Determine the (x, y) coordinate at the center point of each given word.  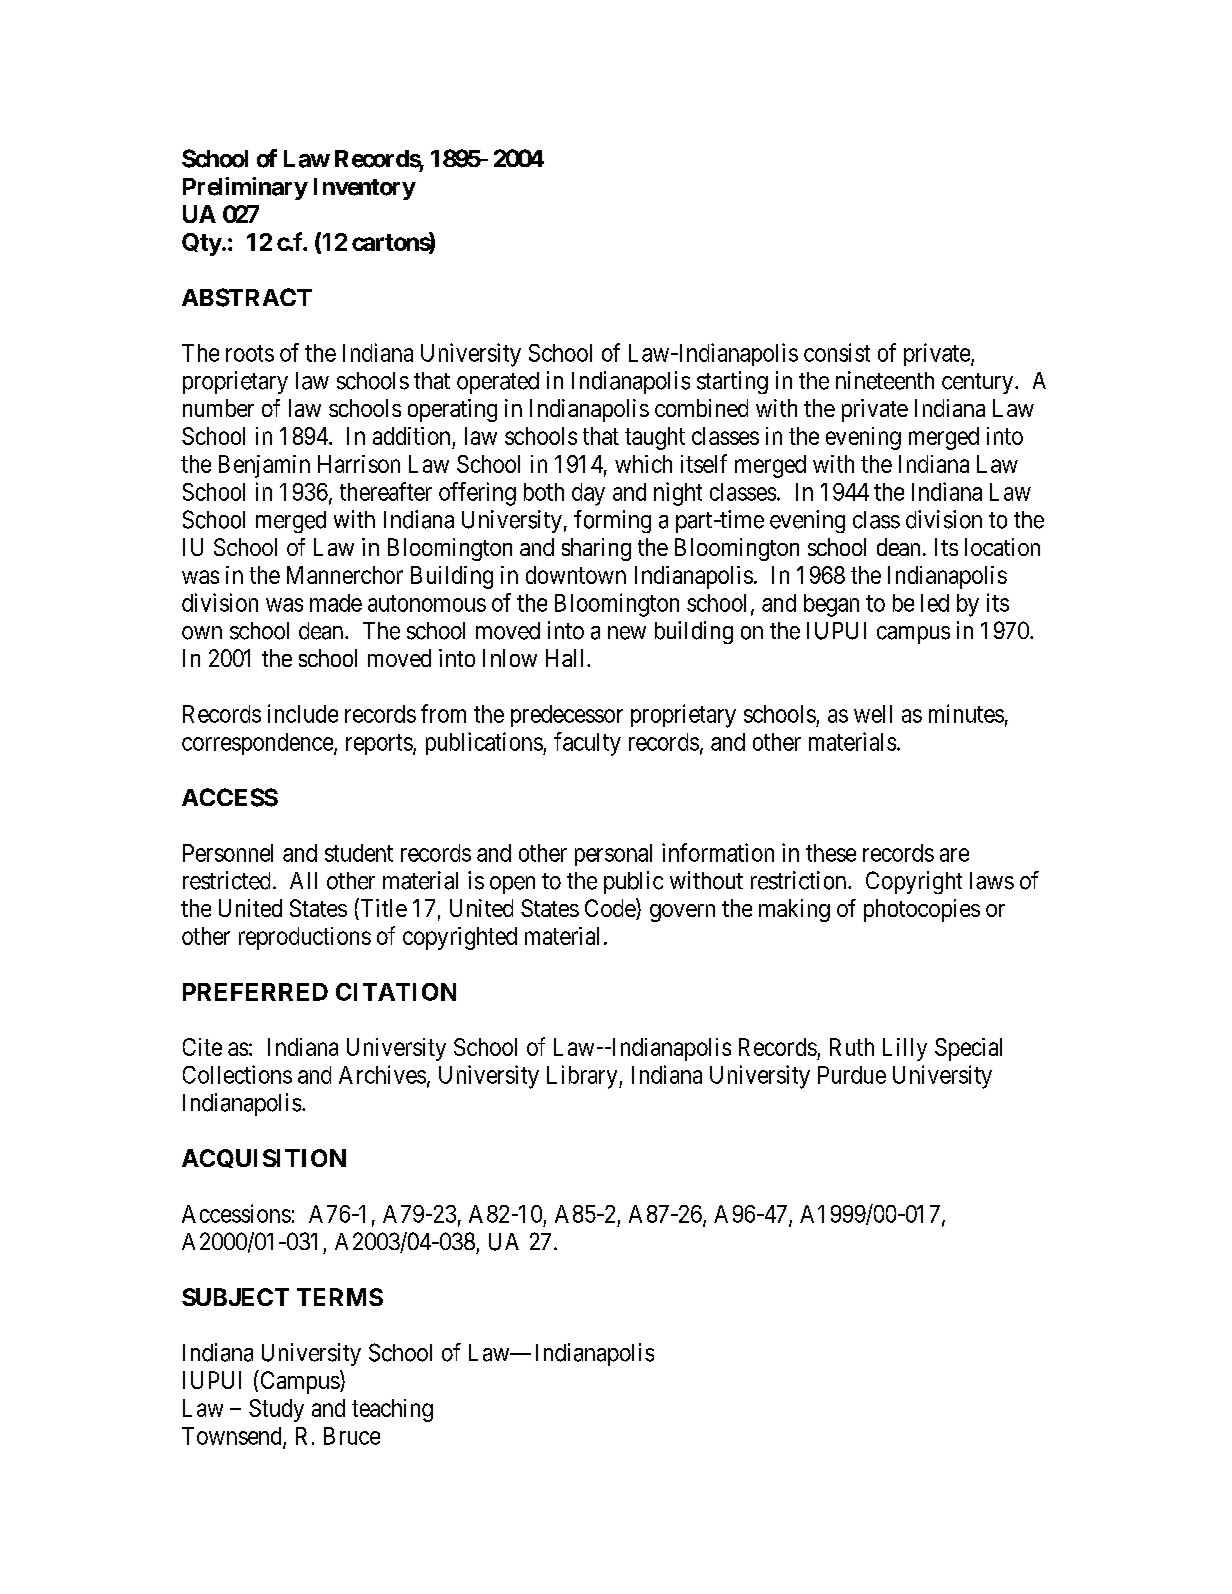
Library (583, 1077)
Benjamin (264, 466)
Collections (237, 1074)
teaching (392, 1410)
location (1002, 547)
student (359, 853)
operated (498, 383)
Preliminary (245, 188)
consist (837, 352)
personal (613, 855)
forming (612, 521)
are (954, 855)
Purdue (852, 1075)
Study (276, 1410)
